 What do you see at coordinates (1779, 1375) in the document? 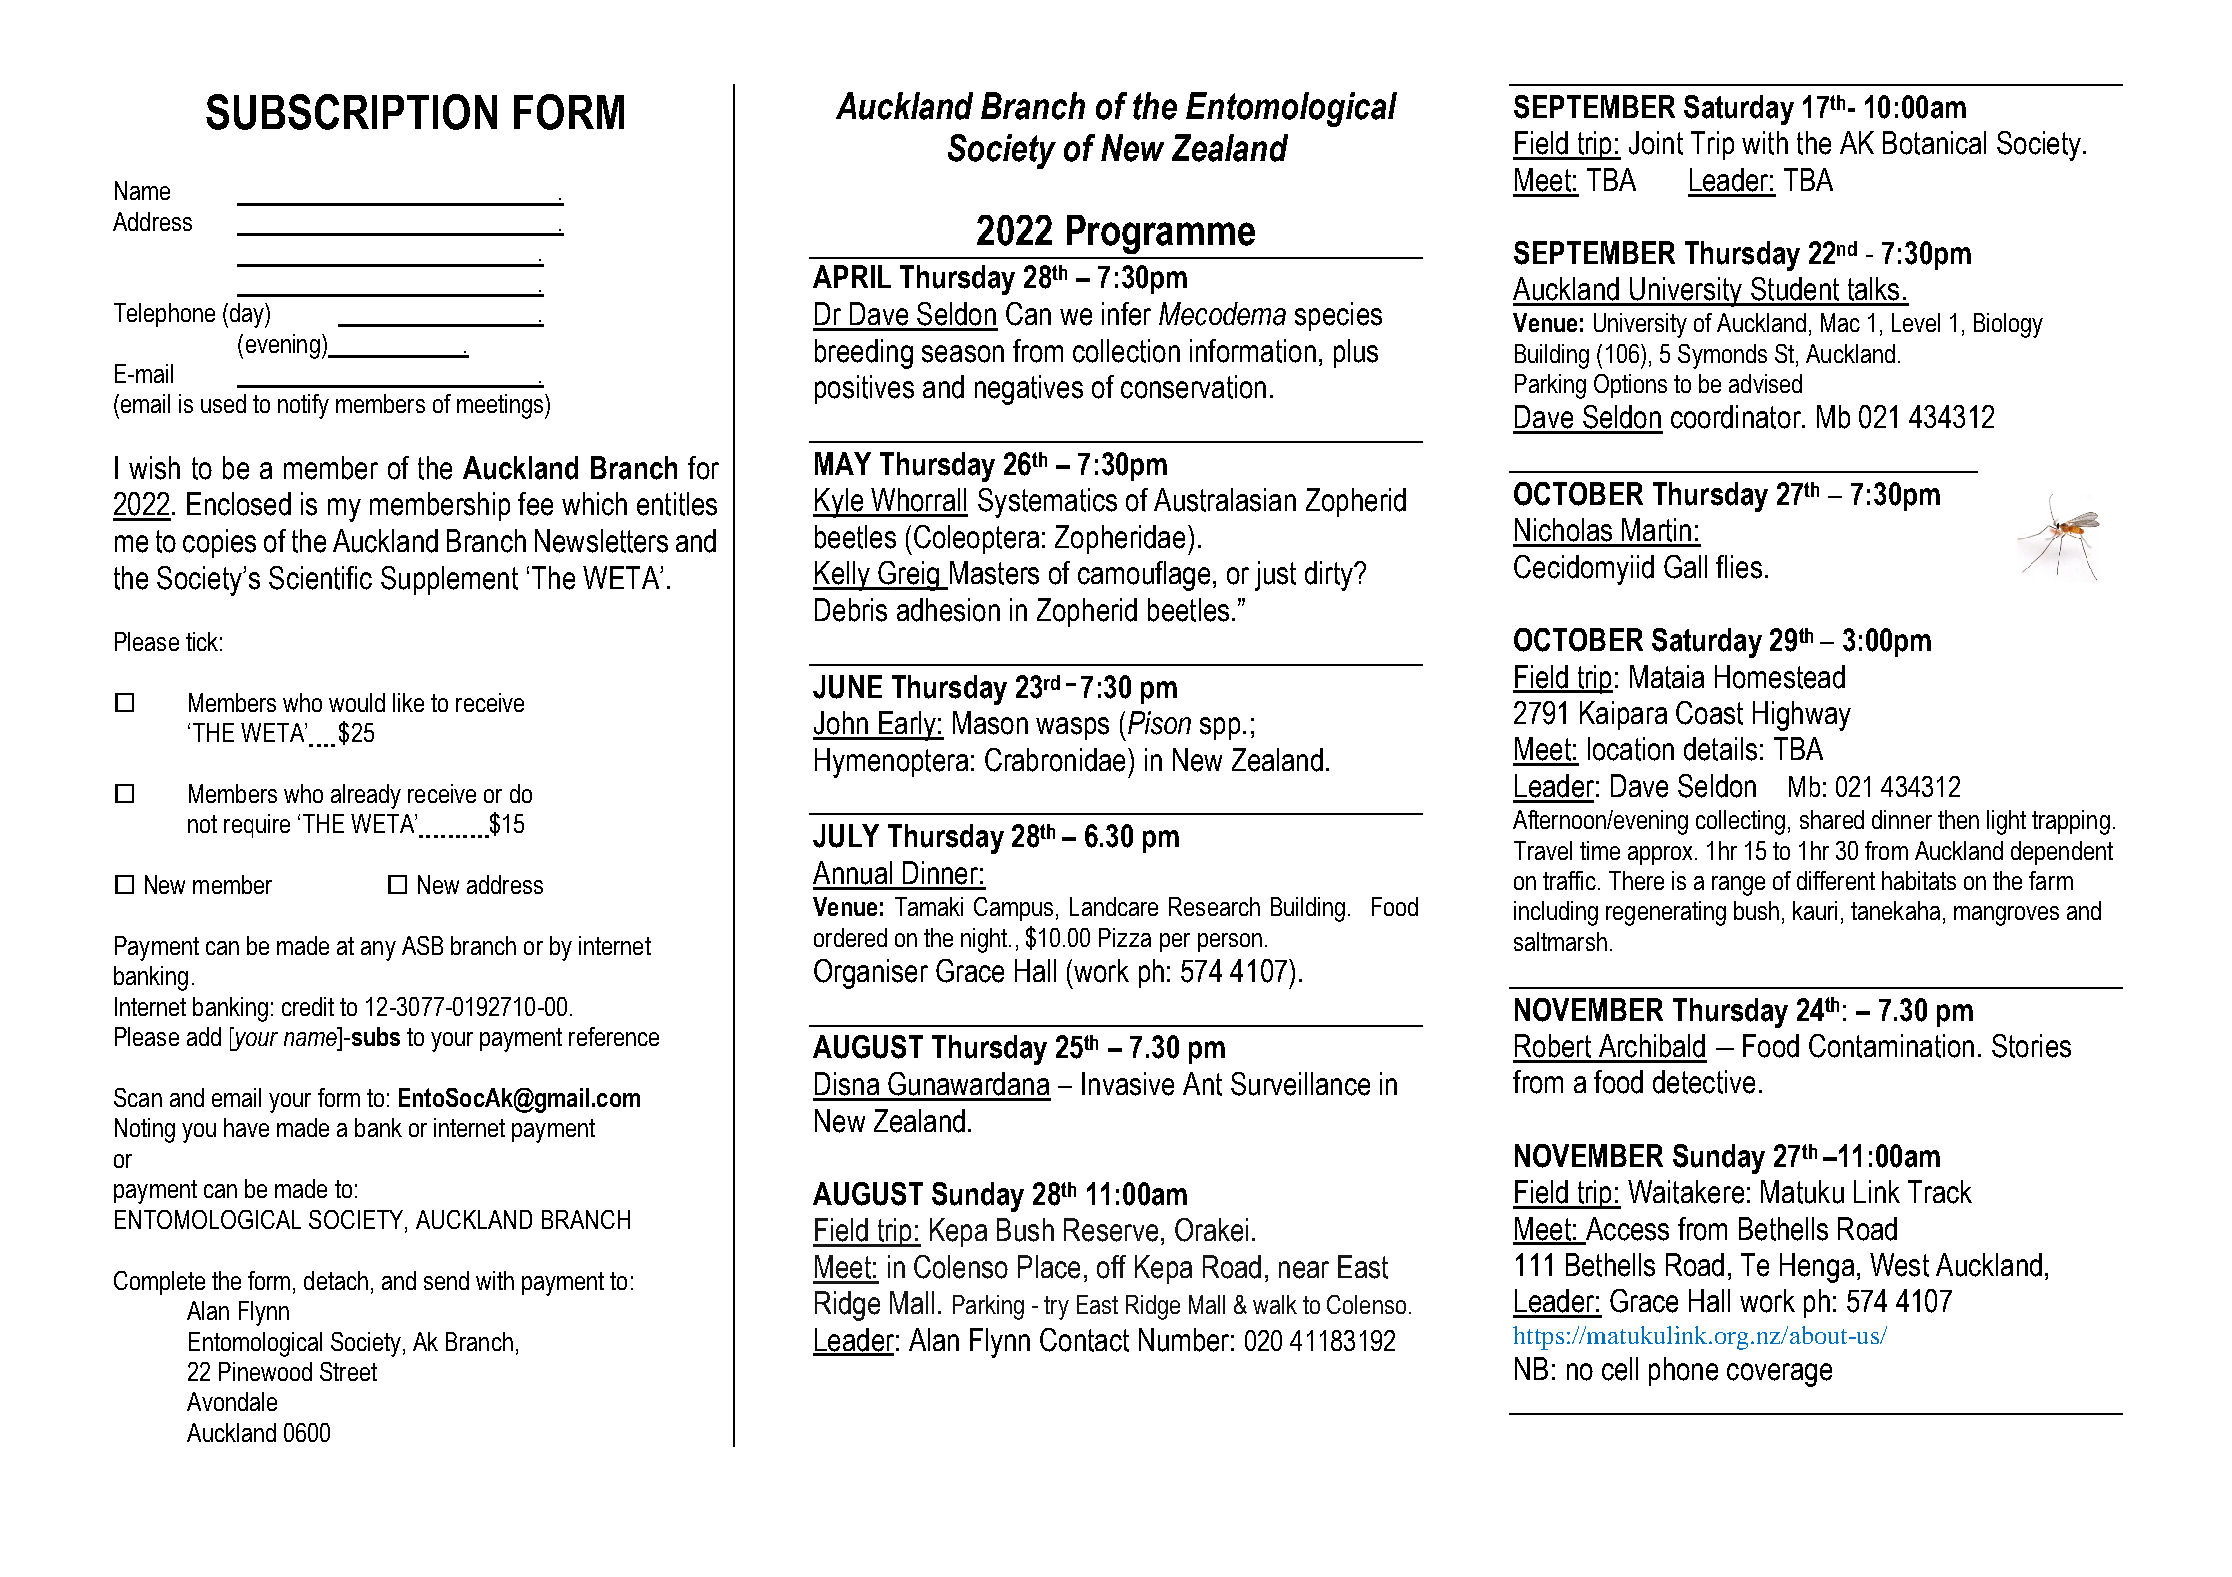
I see `coverage` at bounding box center [1779, 1375].
